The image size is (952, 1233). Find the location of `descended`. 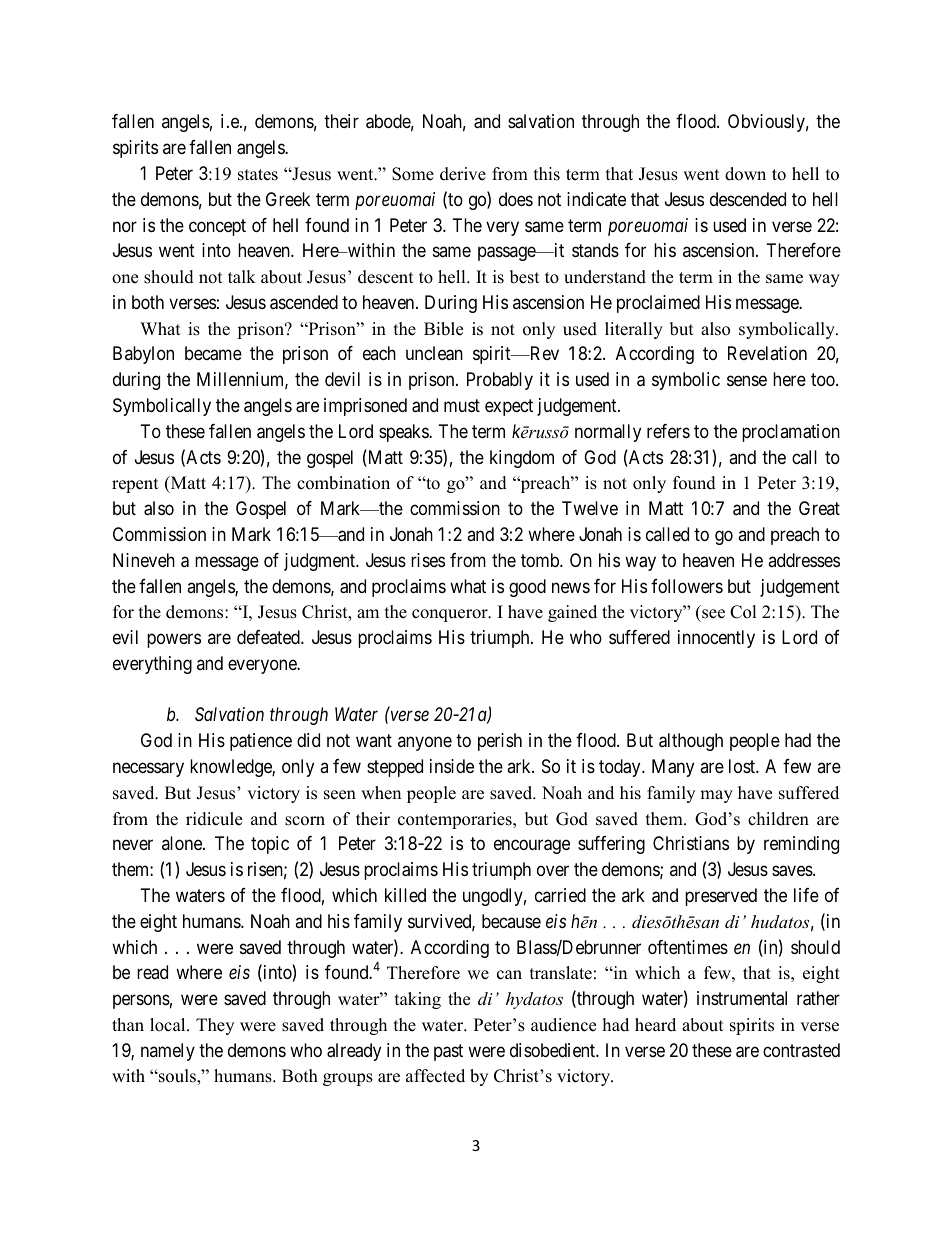

descended is located at coordinates (748, 199).
